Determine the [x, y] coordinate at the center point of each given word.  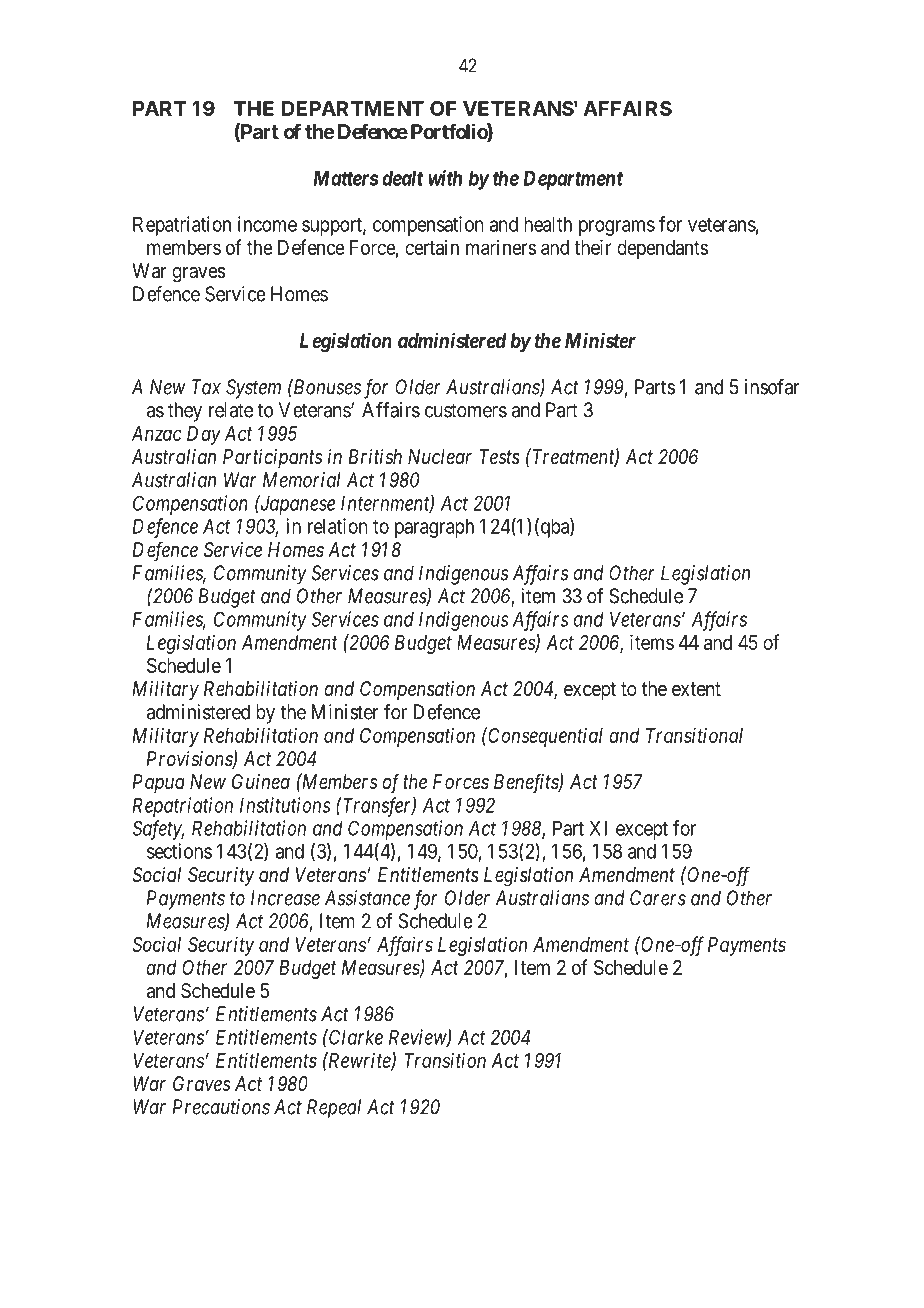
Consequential [544, 737]
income [267, 224]
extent [696, 689]
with [445, 178]
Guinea [261, 781]
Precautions [221, 1107]
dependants [662, 249]
